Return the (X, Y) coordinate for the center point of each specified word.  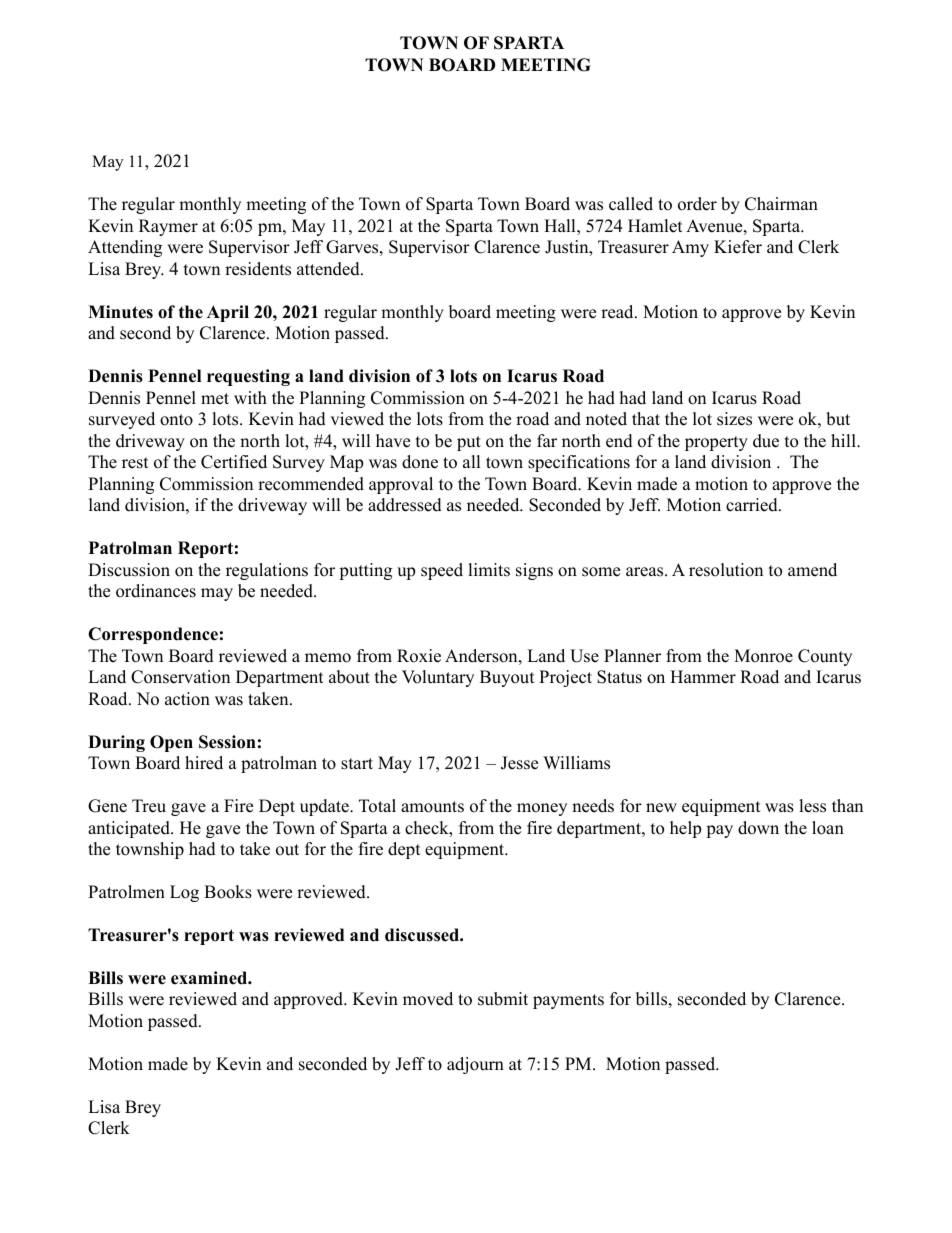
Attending (125, 248)
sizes (734, 419)
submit (503, 999)
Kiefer (738, 247)
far (547, 440)
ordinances (156, 591)
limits (489, 570)
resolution (726, 570)
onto (176, 420)
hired (204, 763)
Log (184, 893)
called (631, 204)
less (813, 806)
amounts (432, 807)
